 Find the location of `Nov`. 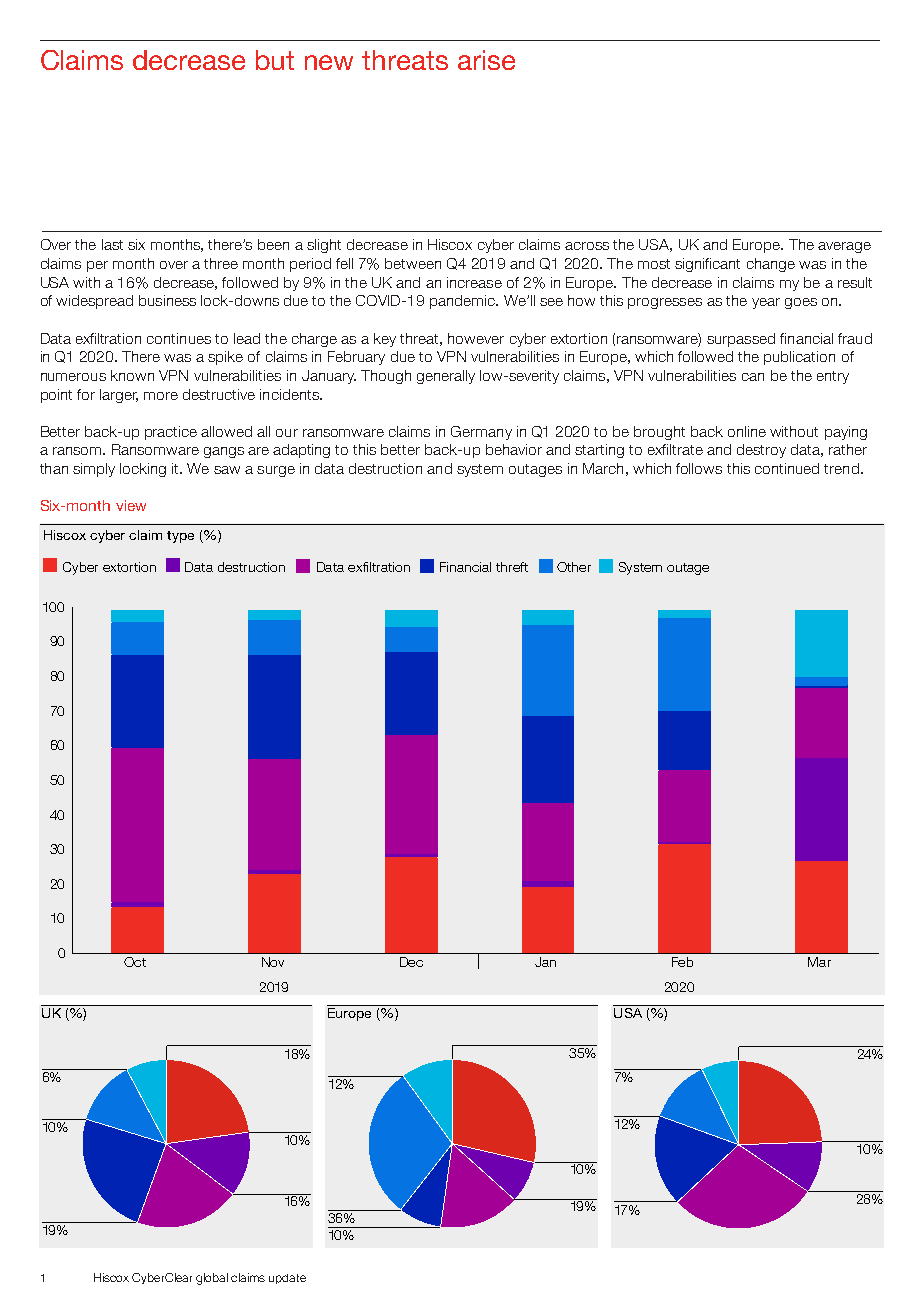

Nov is located at coordinates (273, 962).
